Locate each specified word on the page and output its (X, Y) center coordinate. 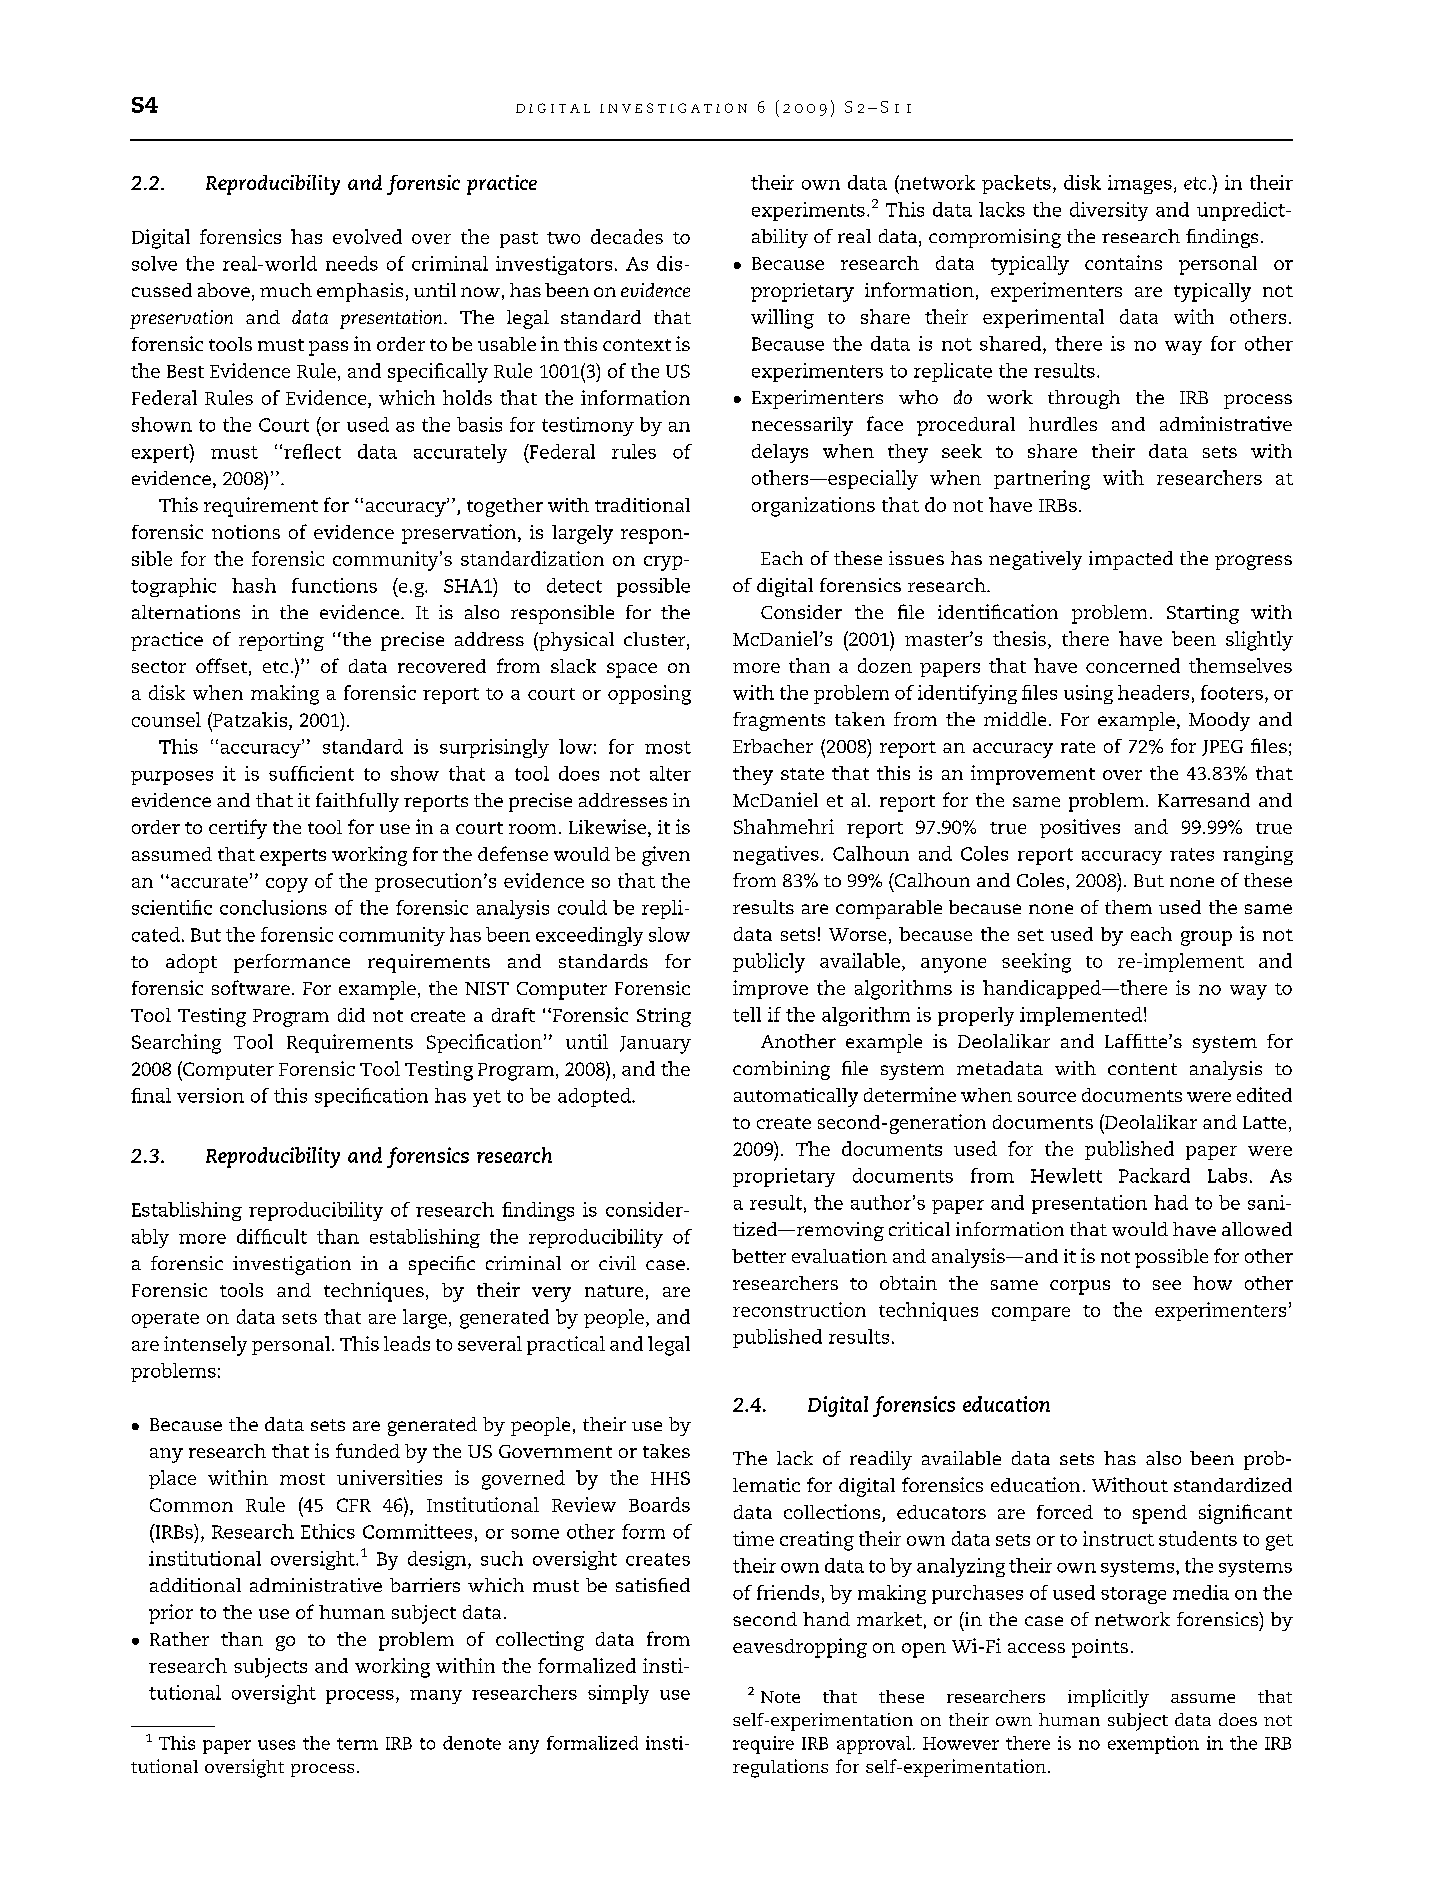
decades (627, 236)
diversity (1109, 211)
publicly (769, 963)
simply (618, 1694)
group (1206, 938)
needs (352, 263)
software (251, 987)
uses (276, 1745)
